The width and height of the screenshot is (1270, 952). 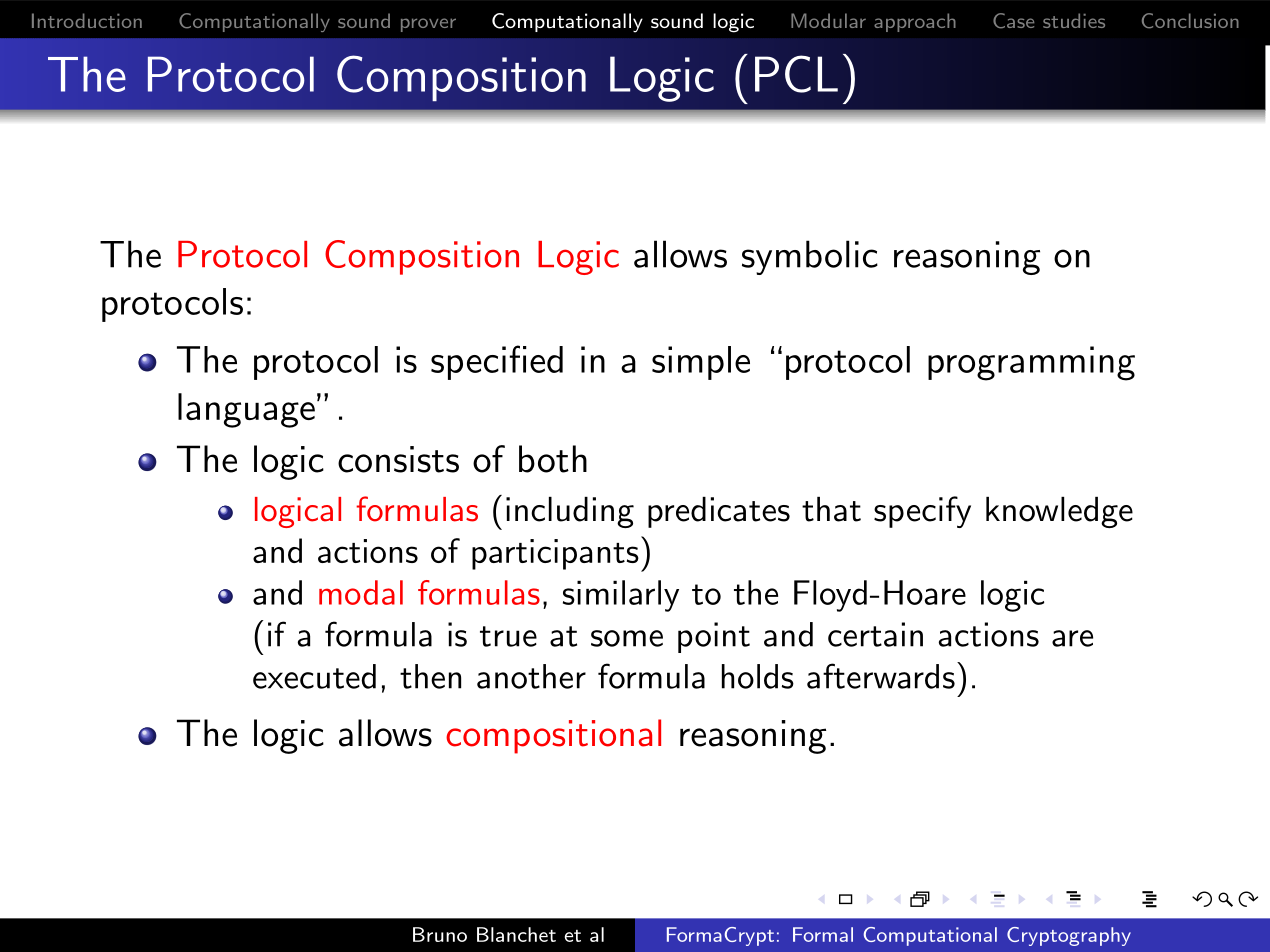 What do you see at coordinates (1074, 20) in the screenshot?
I see `studies` at bounding box center [1074, 20].
